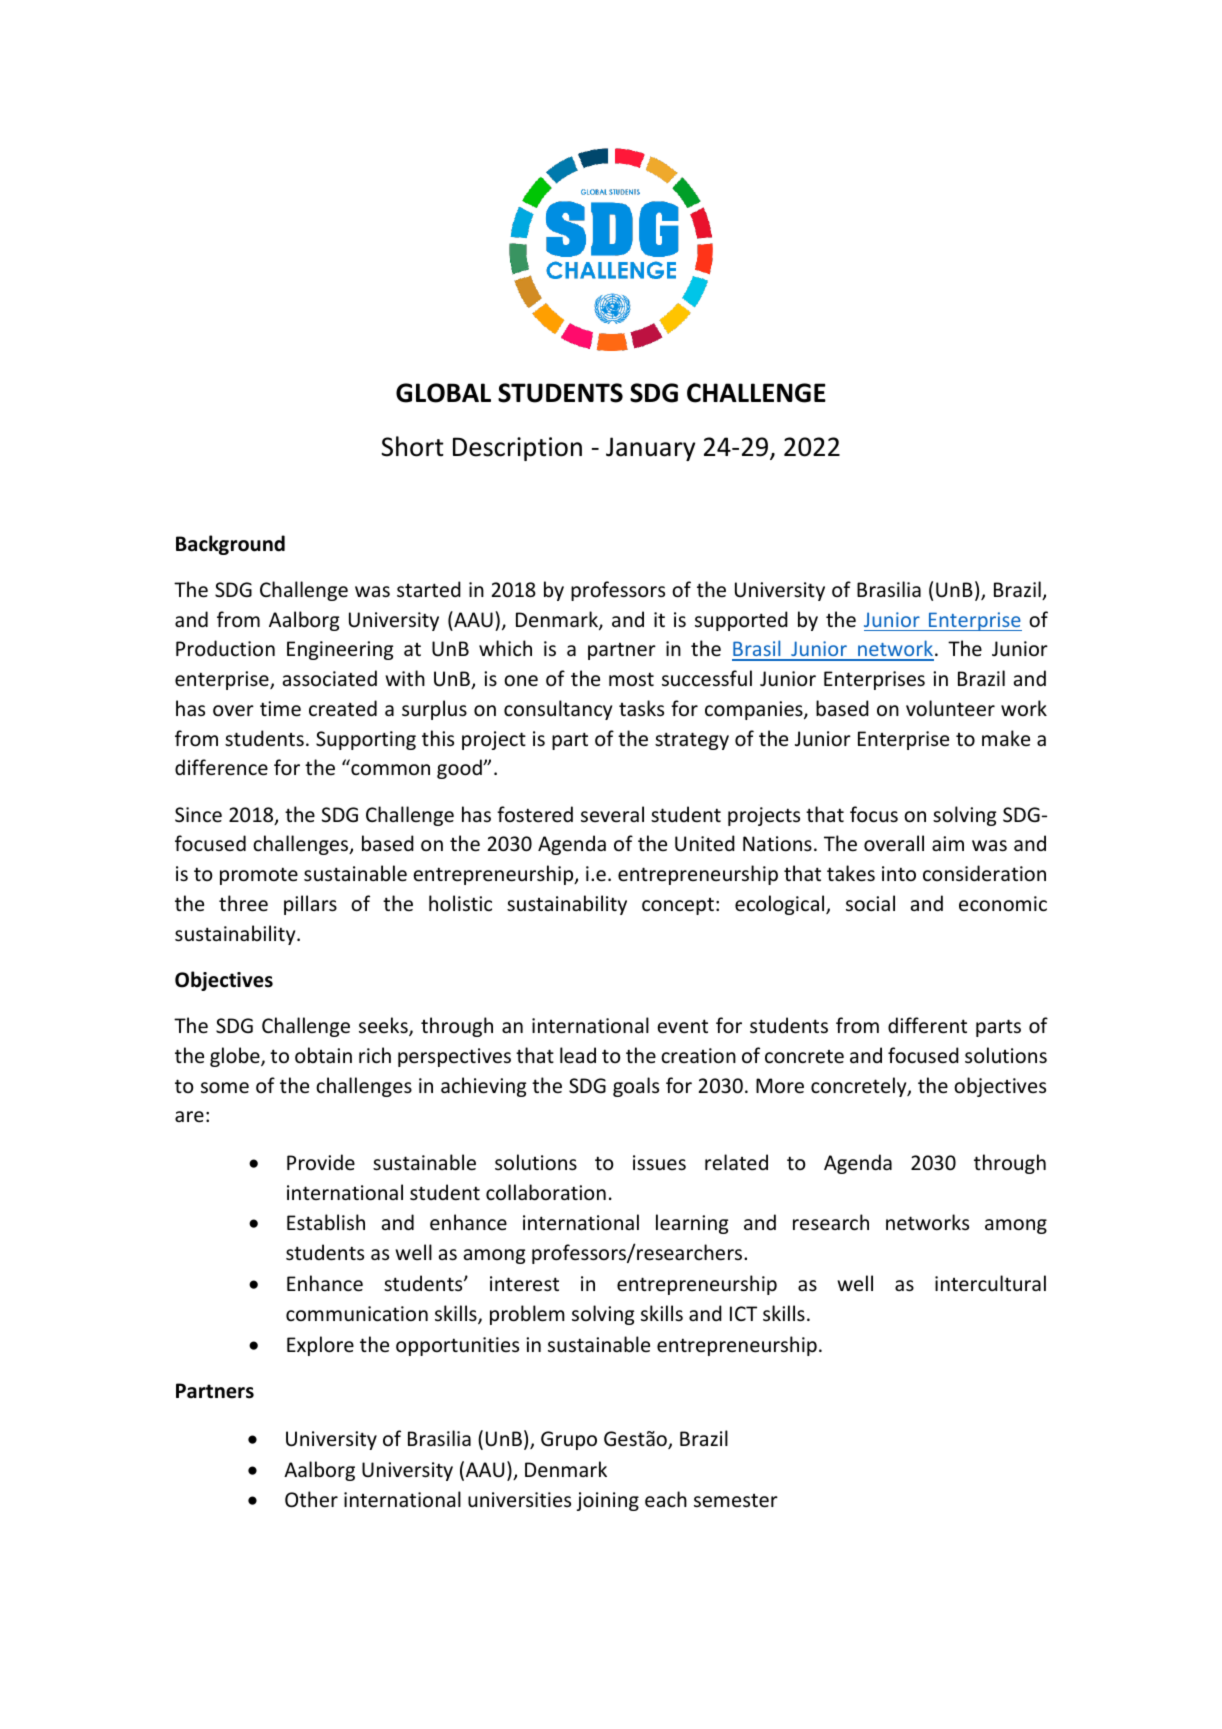  What do you see at coordinates (741, 621) in the screenshot?
I see `supported` at bounding box center [741, 621].
